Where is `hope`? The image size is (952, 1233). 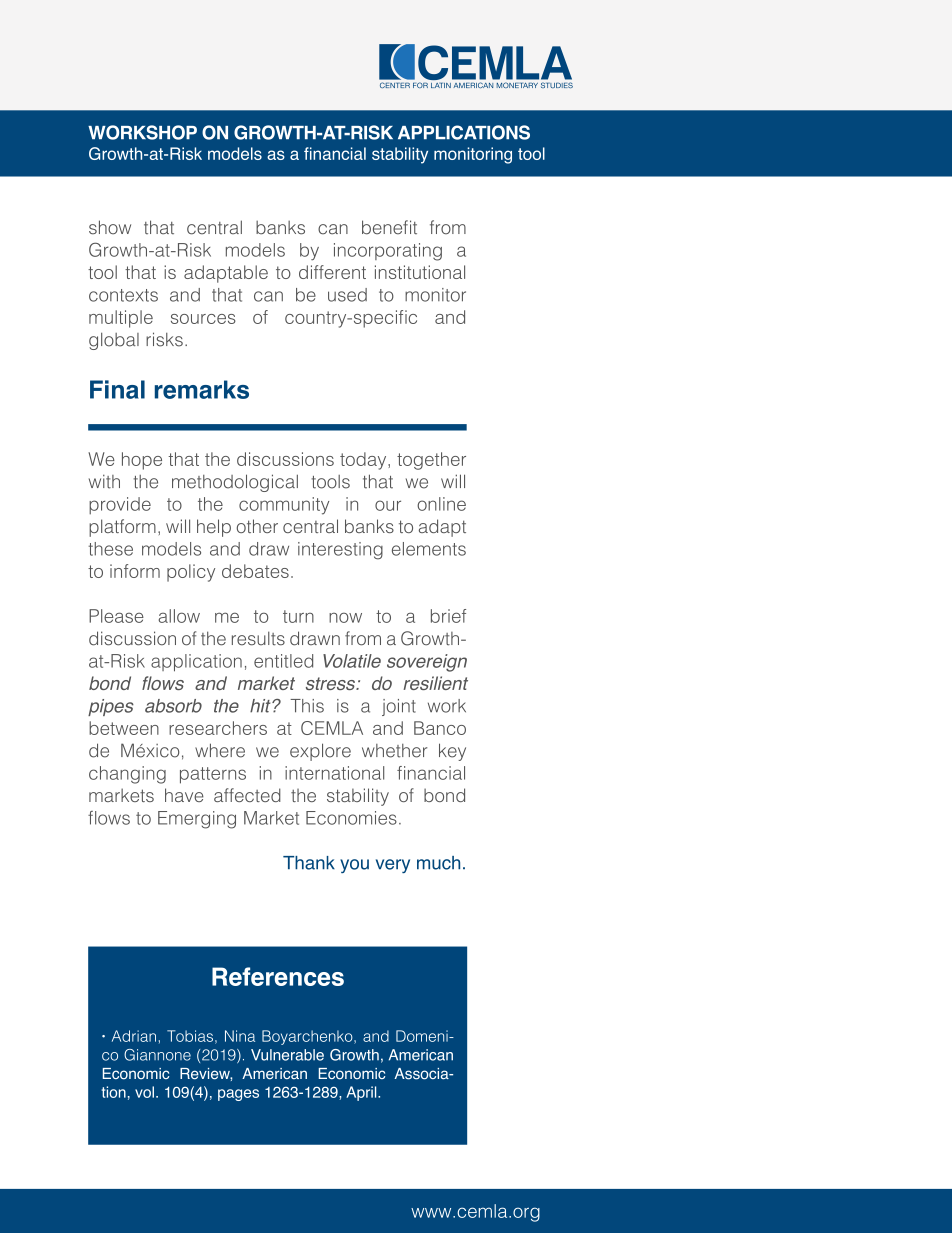
hope is located at coordinates (142, 461).
